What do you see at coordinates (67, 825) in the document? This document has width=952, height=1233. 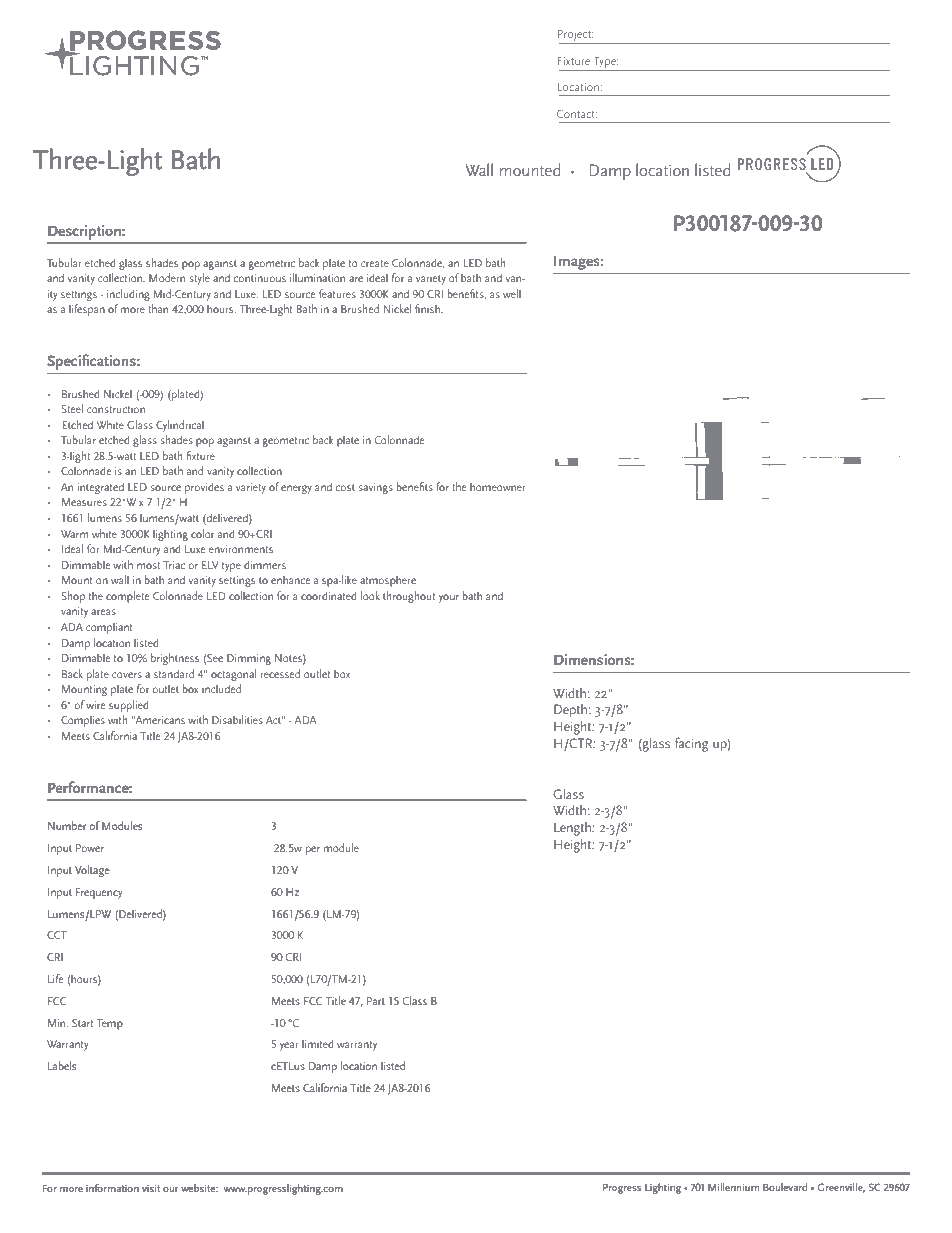 I see `Number` at bounding box center [67, 825].
